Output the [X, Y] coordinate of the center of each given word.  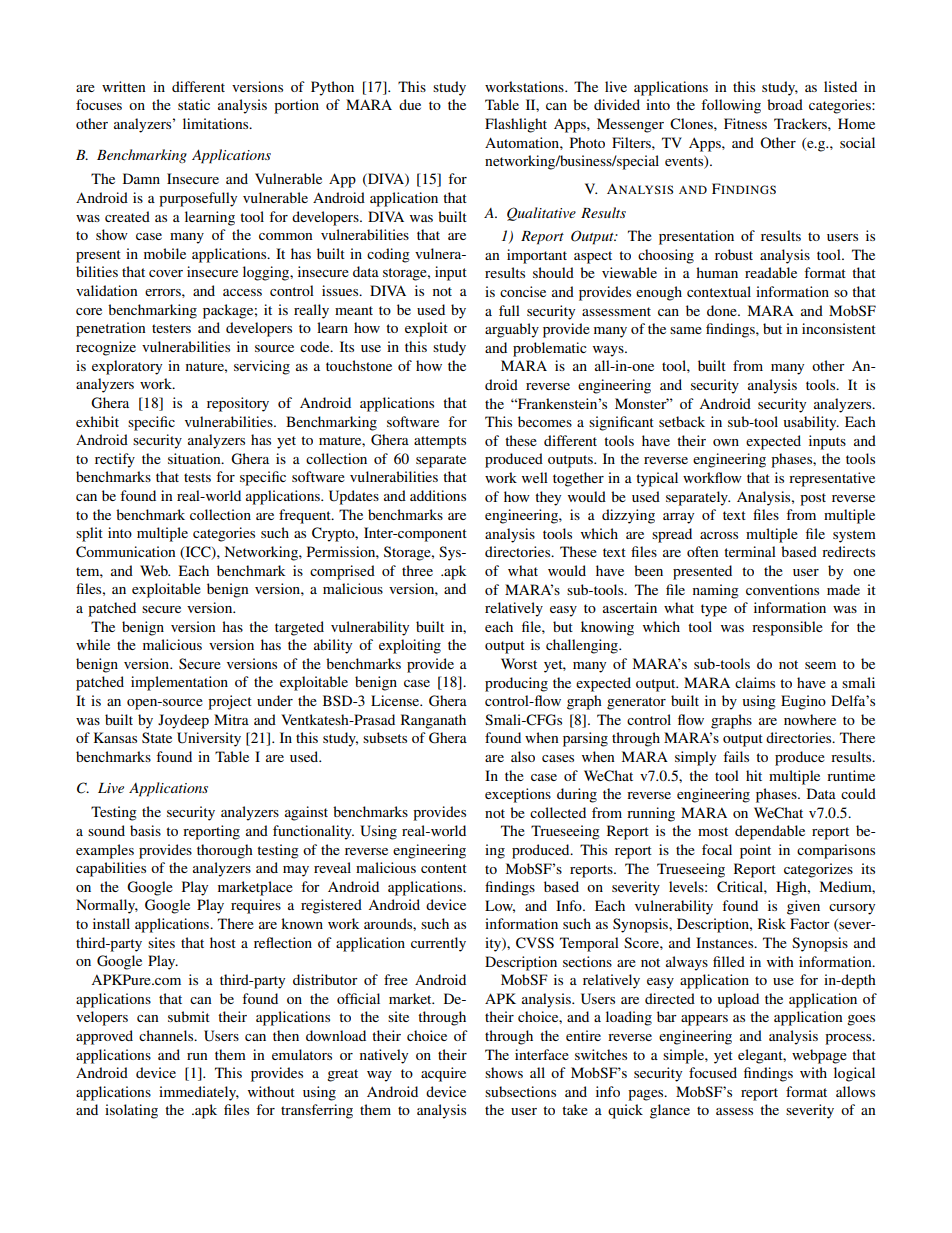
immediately [199, 1093]
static [194, 104]
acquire [443, 1074]
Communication [126, 552]
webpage [819, 1056]
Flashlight [516, 125]
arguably [512, 330]
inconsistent [839, 328]
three [417, 570]
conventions [782, 589]
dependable [770, 832]
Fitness [745, 123]
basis [145, 830]
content [444, 868]
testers [171, 328]
